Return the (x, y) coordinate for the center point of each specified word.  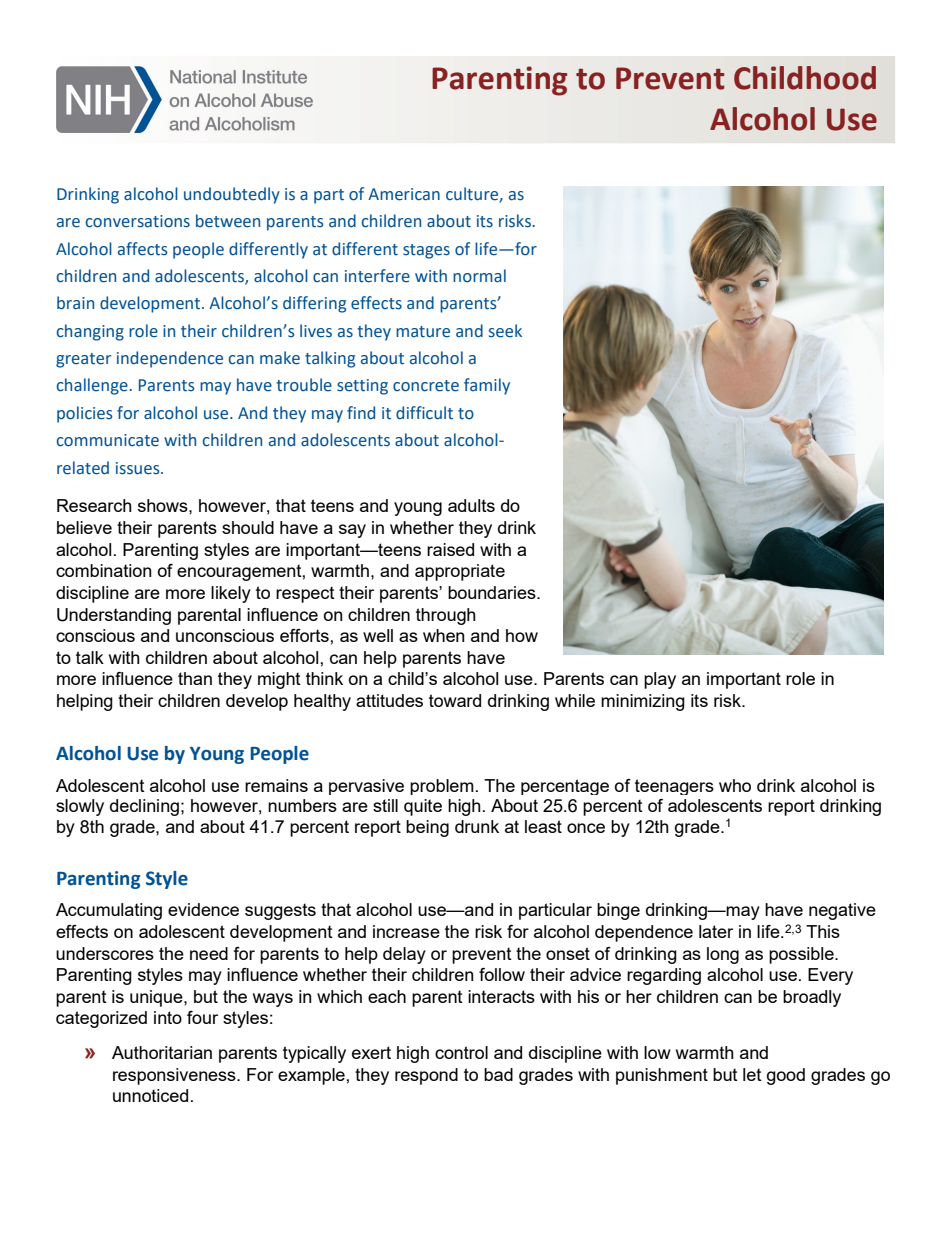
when (444, 635)
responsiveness (175, 1076)
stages (426, 251)
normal (479, 276)
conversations (138, 221)
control (461, 1052)
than (195, 678)
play (660, 680)
